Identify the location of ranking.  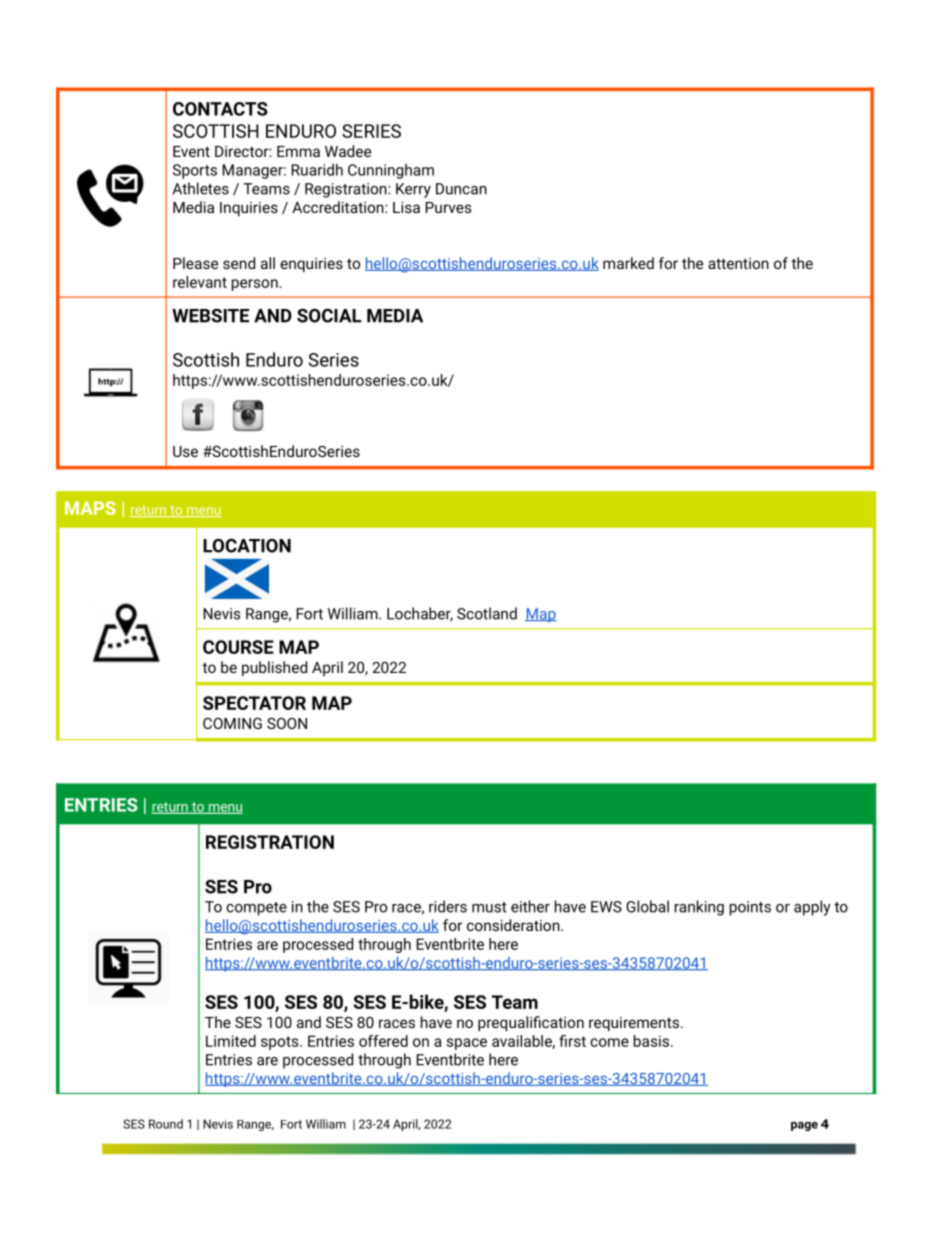
(699, 908).
